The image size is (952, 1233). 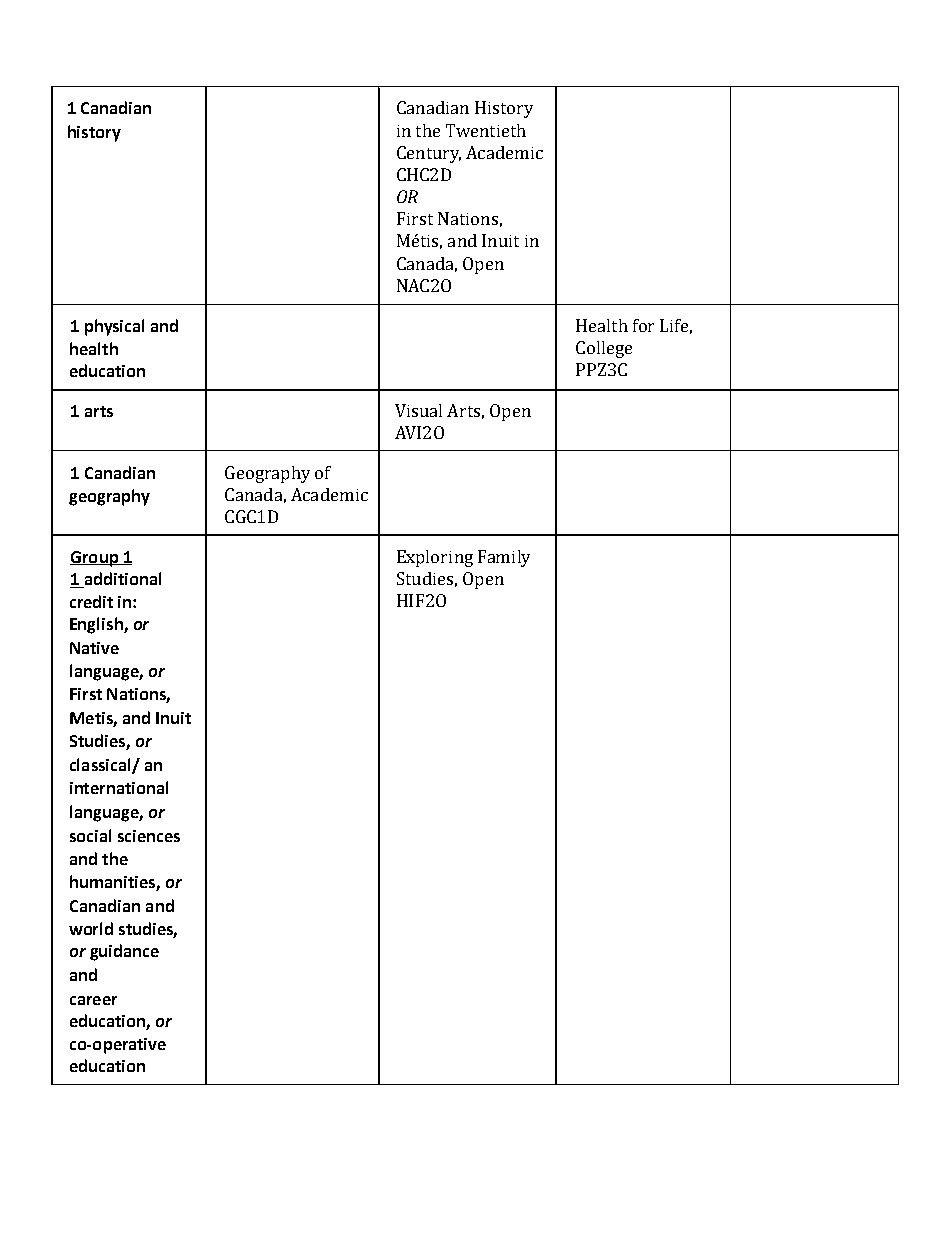 What do you see at coordinates (504, 558) in the image?
I see `Family` at bounding box center [504, 558].
